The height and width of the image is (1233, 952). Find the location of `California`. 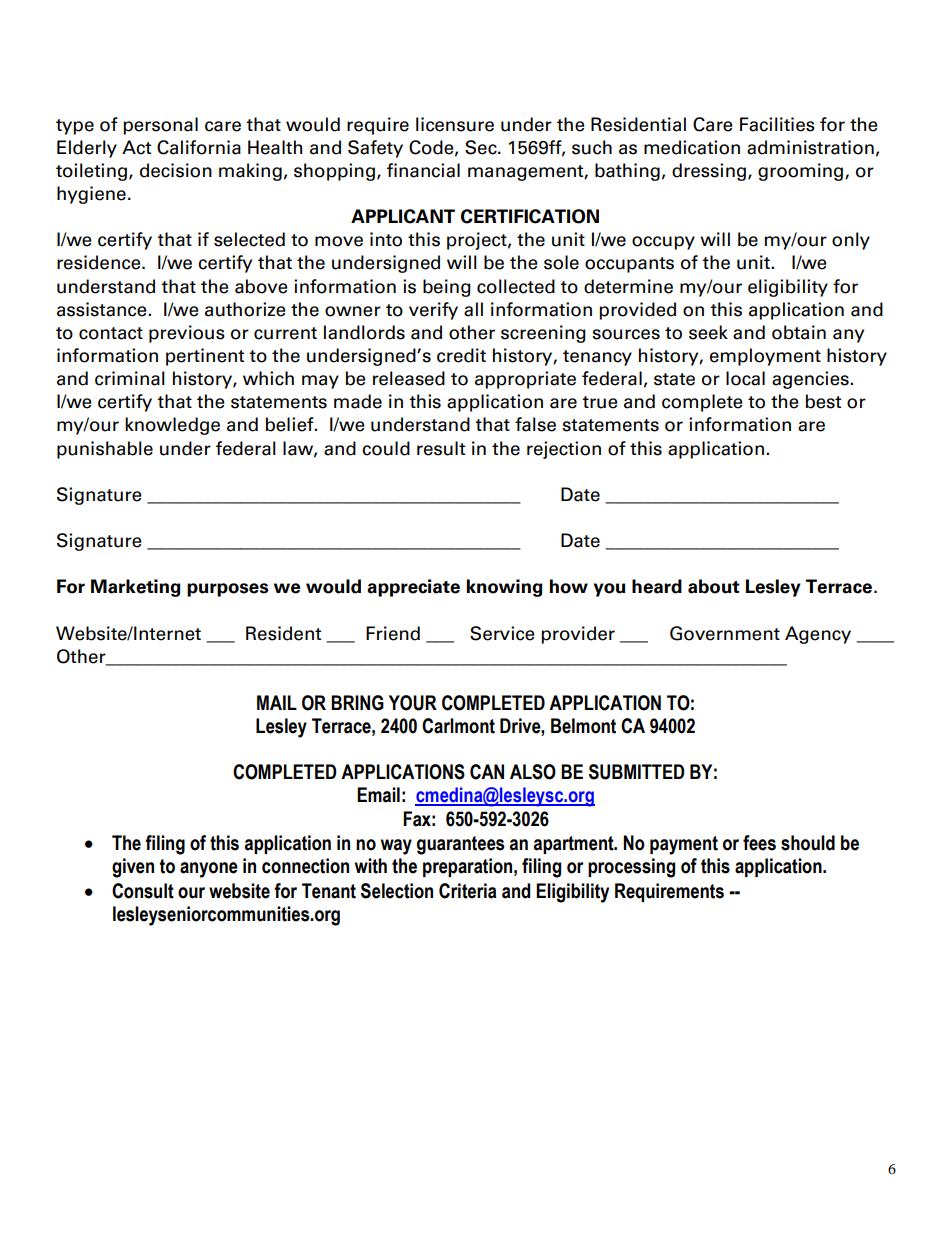

California is located at coordinates (199, 147).
